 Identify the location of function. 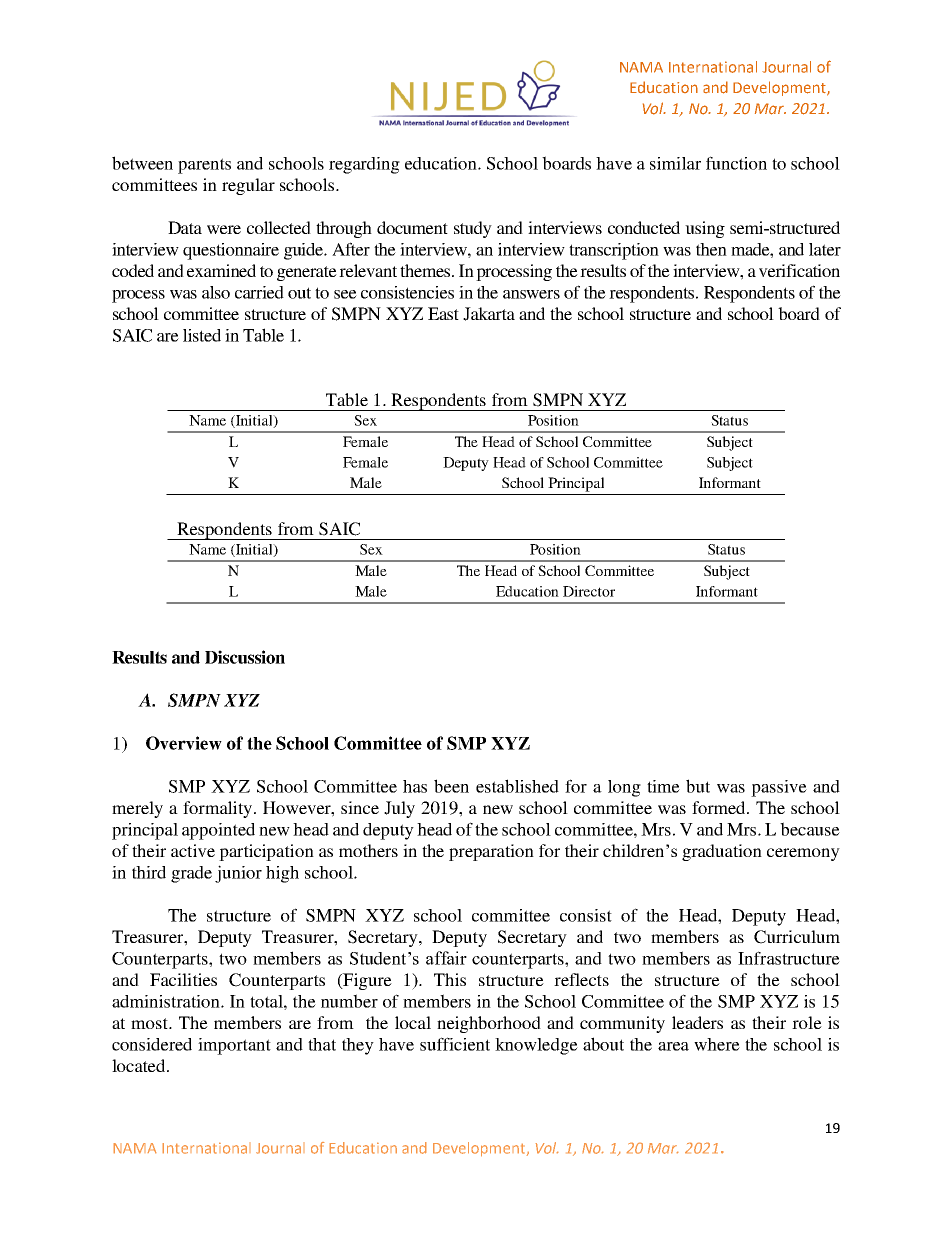
(736, 163).
